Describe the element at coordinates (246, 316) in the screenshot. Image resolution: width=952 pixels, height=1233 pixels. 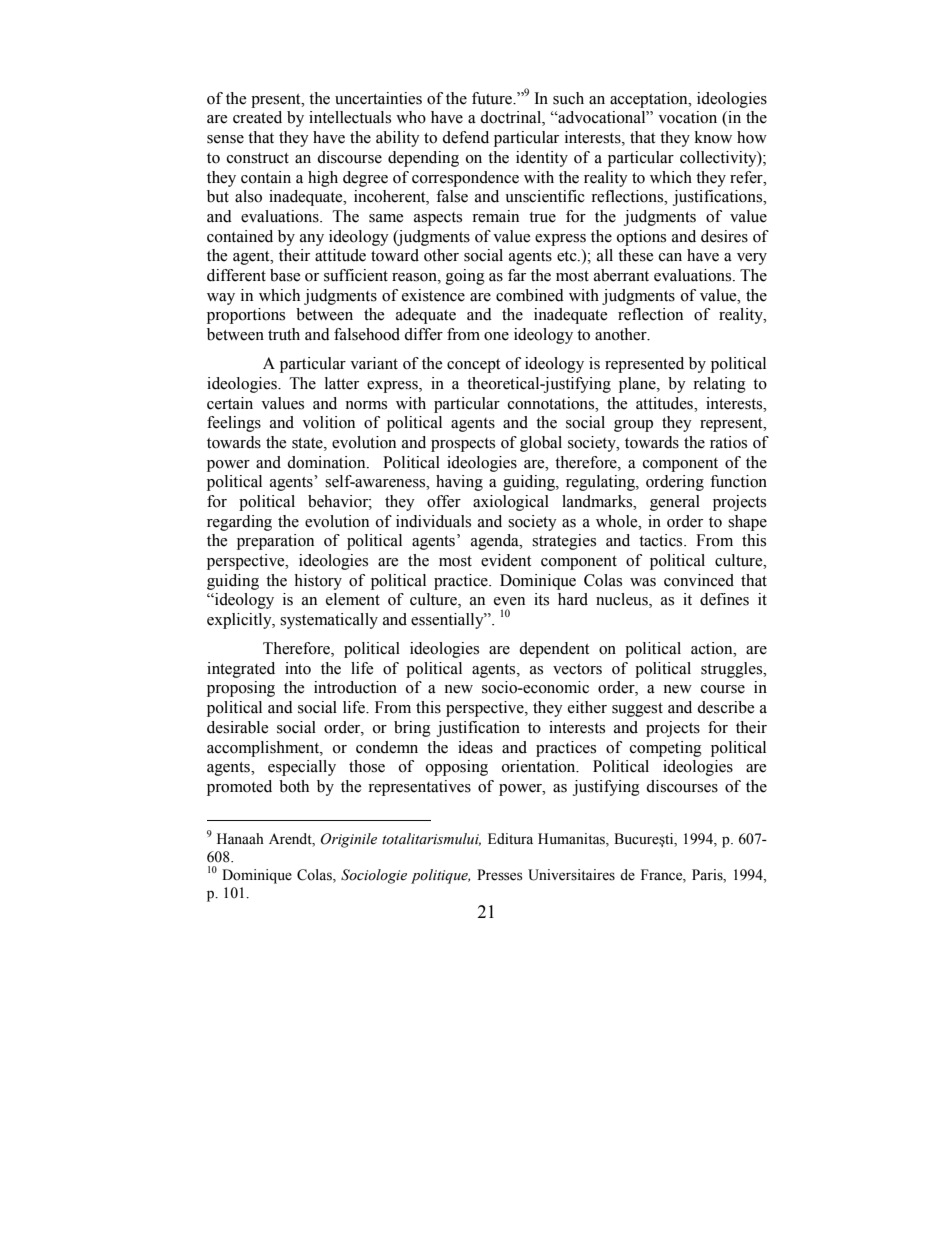
I see `proportions` at that location.
